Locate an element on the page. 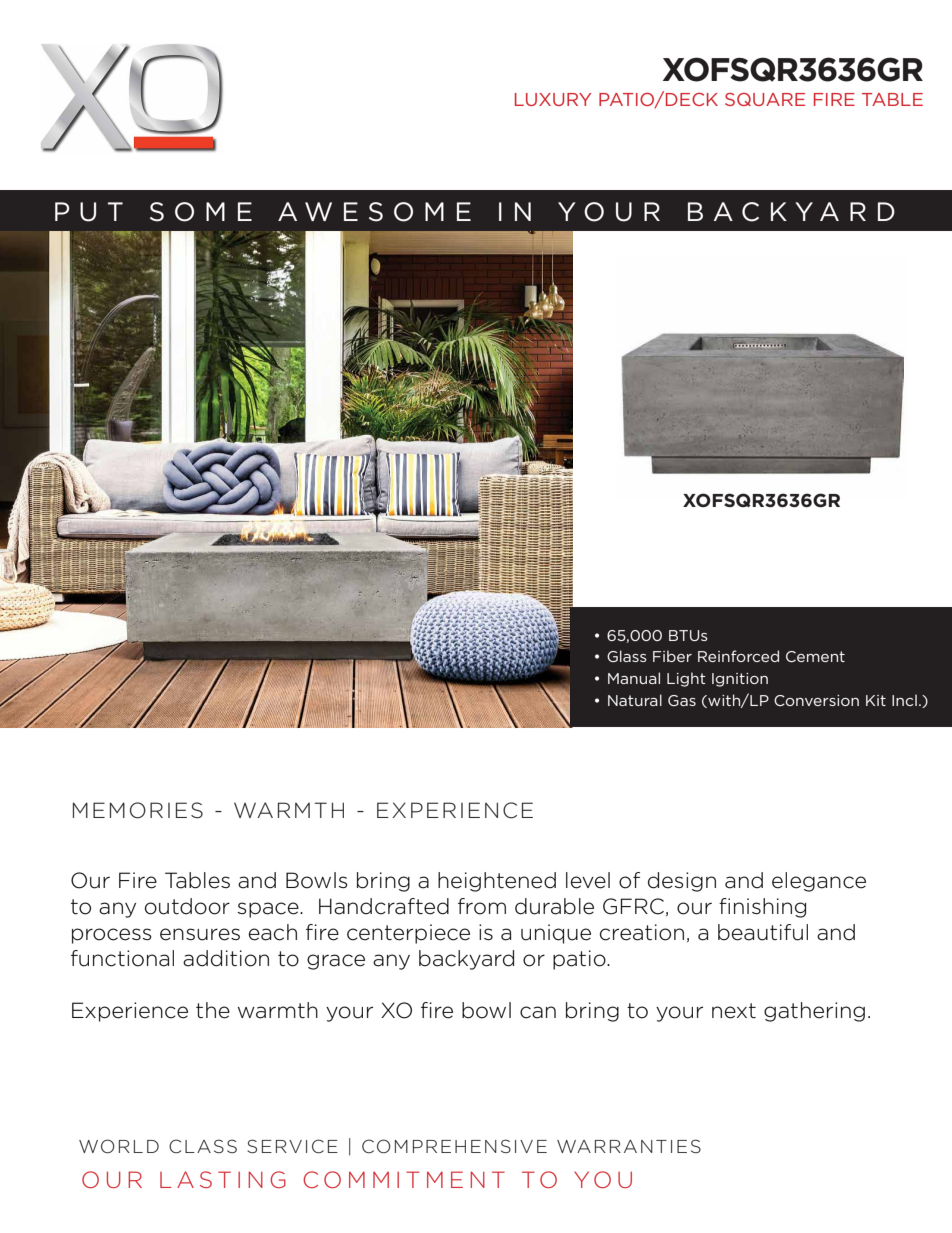 Image resolution: width=952 pixels, height=1233 pixels. Cement is located at coordinates (815, 656).
